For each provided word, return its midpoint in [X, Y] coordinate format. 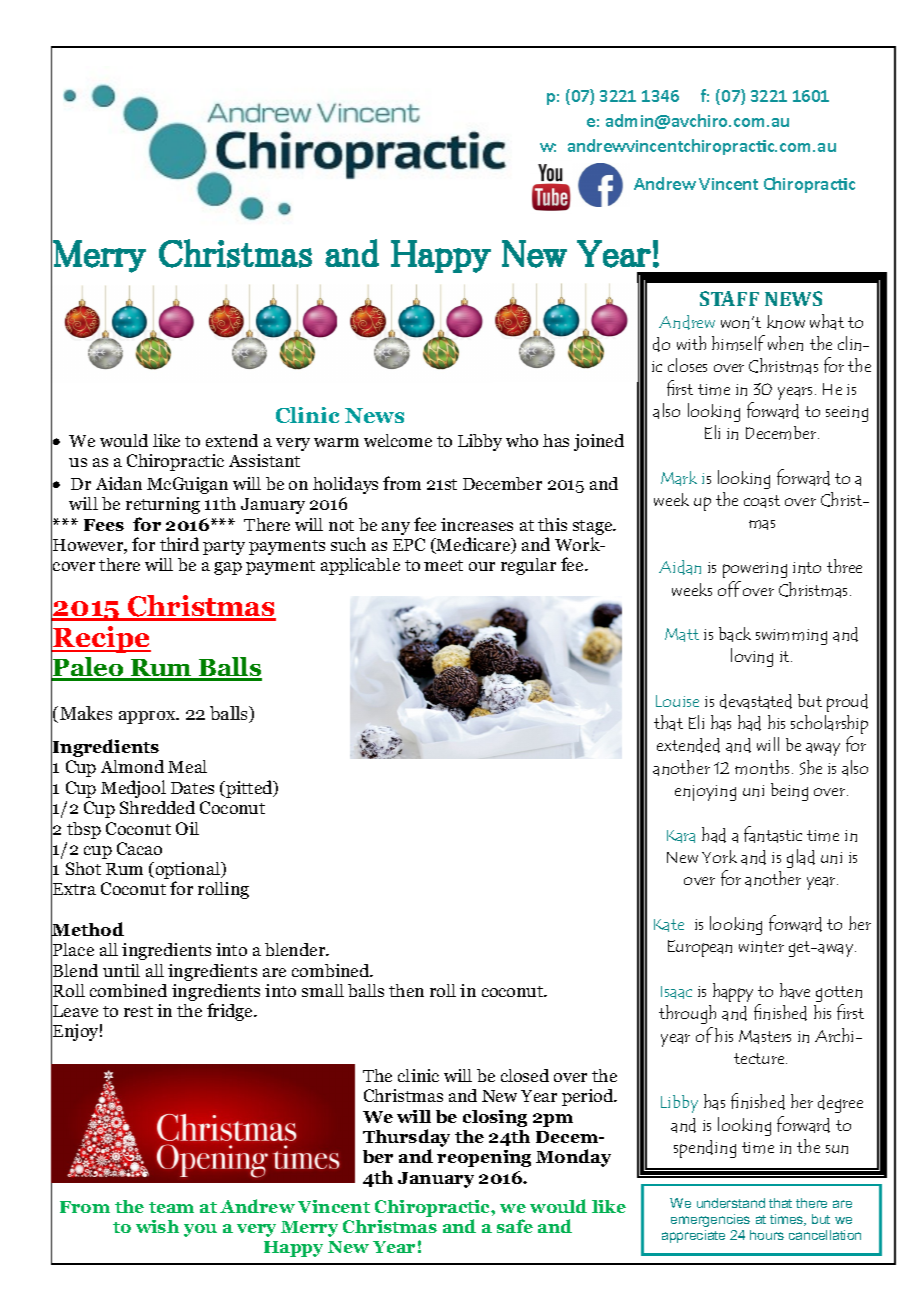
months [762, 767]
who [522, 440]
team [171, 1207]
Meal [187, 766]
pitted [249, 789]
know [786, 322]
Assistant [264, 460]
